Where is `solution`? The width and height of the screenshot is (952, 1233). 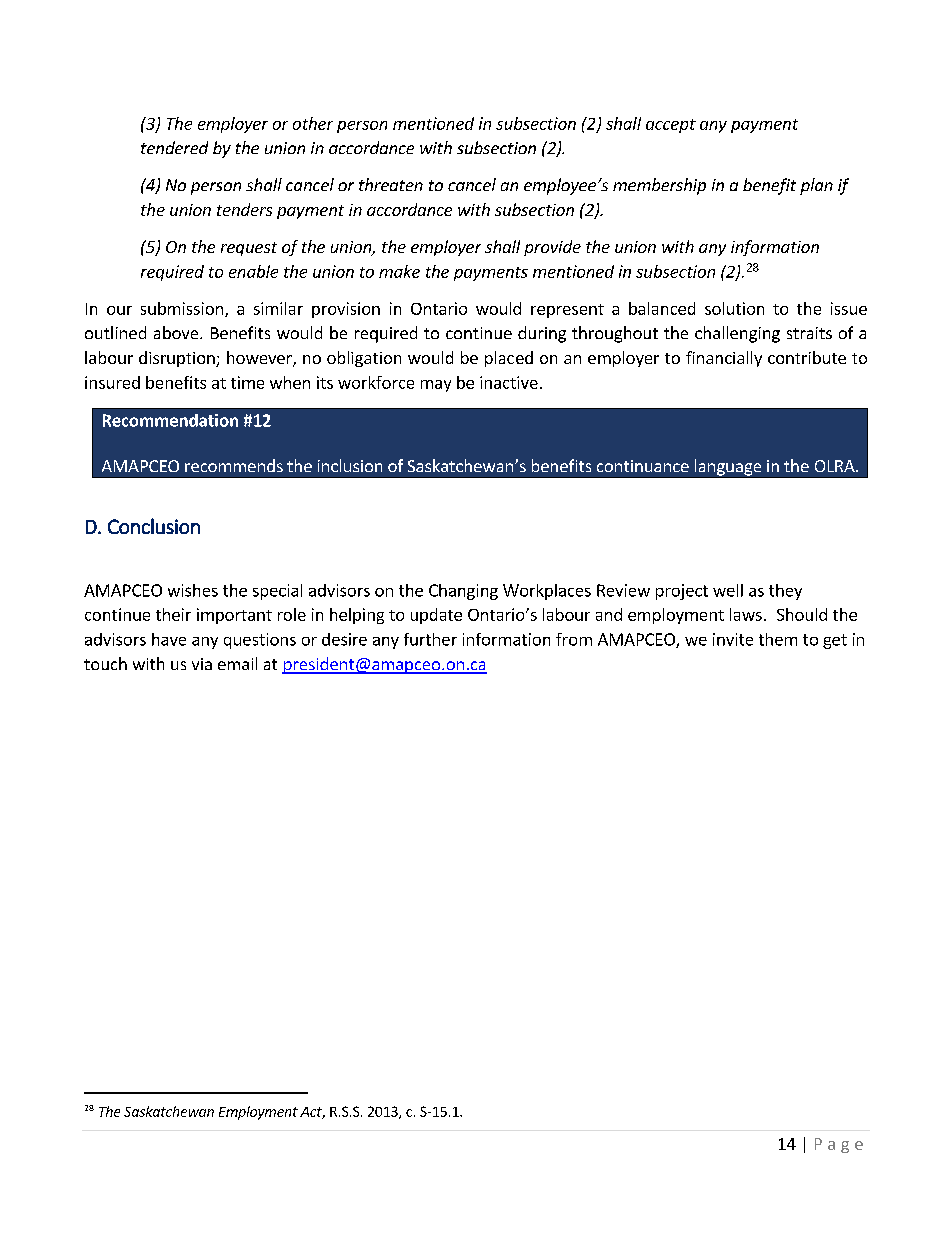
solution is located at coordinates (734, 308).
